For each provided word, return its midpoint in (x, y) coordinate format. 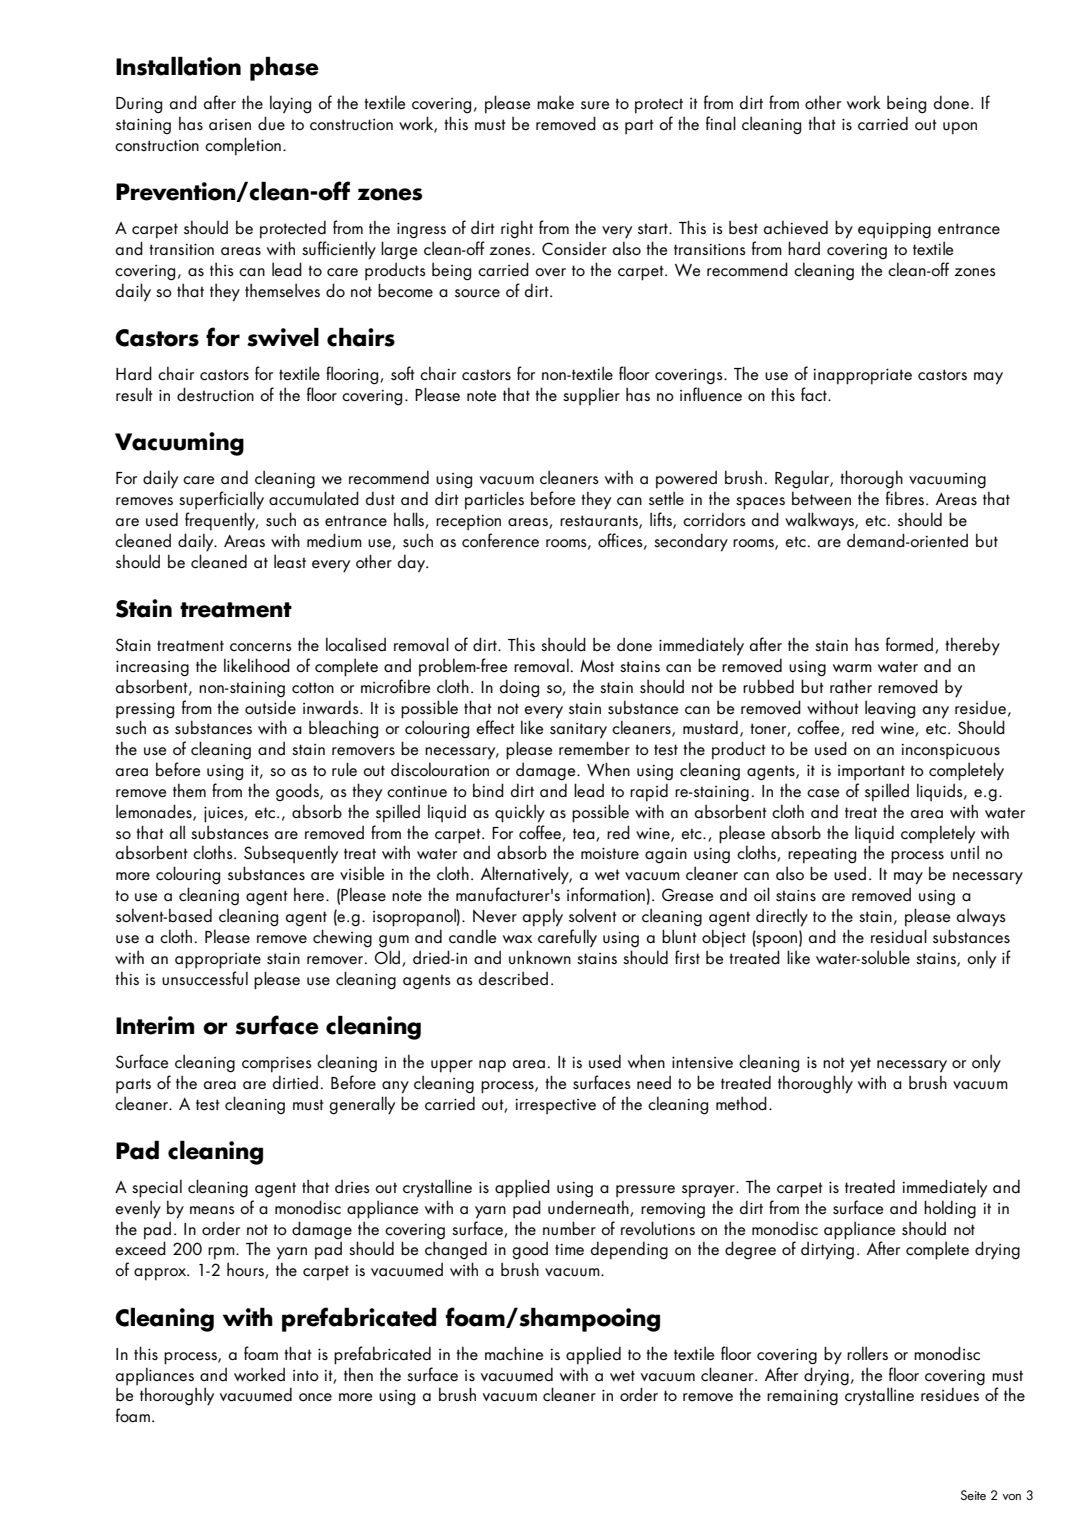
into (306, 1375)
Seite (973, 1495)
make (555, 102)
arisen (230, 124)
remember (594, 748)
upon (960, 128)
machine (514, 1353)
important (871, 773)
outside (270, 707)
